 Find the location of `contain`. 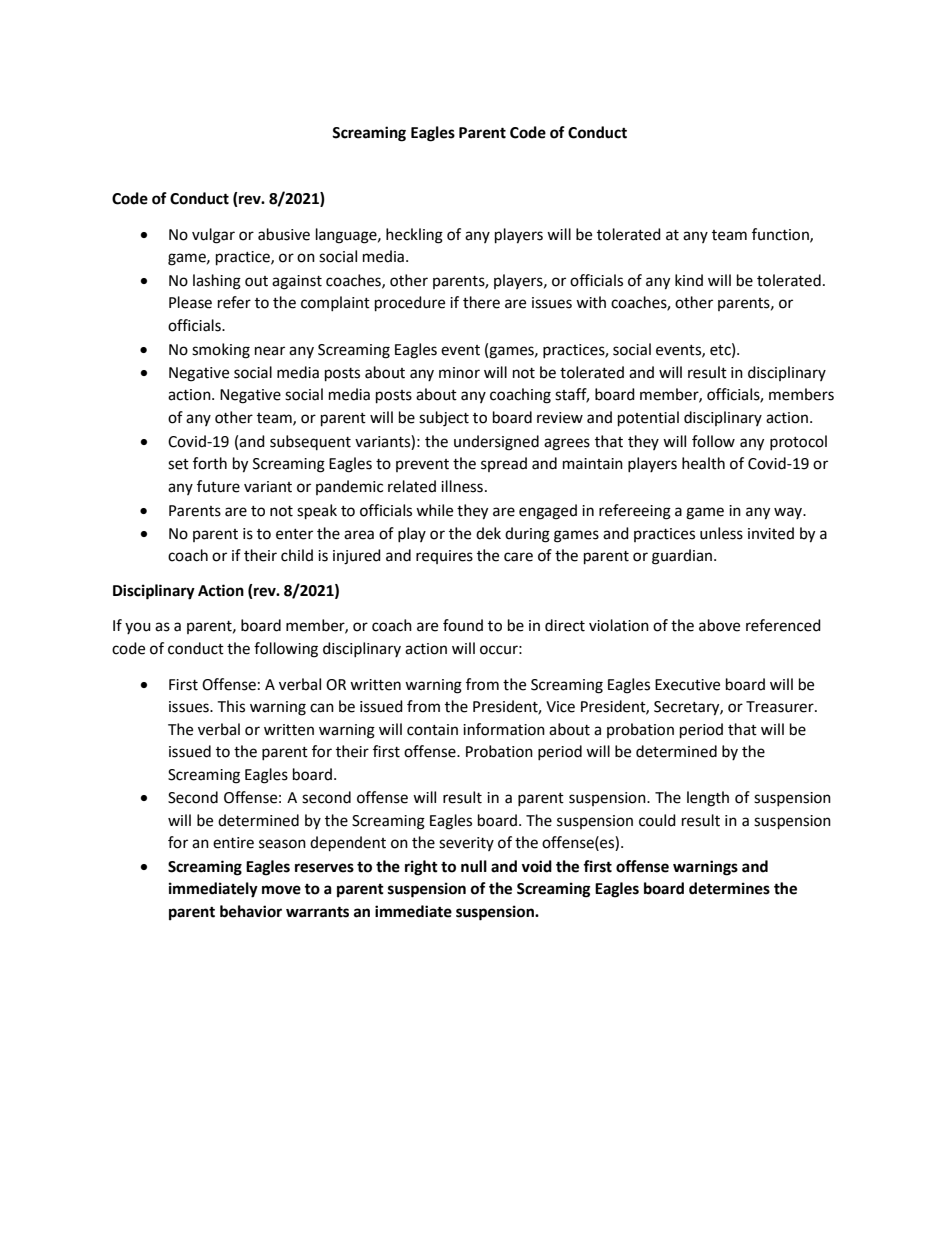

contain is located at coordinates (432, 730).
